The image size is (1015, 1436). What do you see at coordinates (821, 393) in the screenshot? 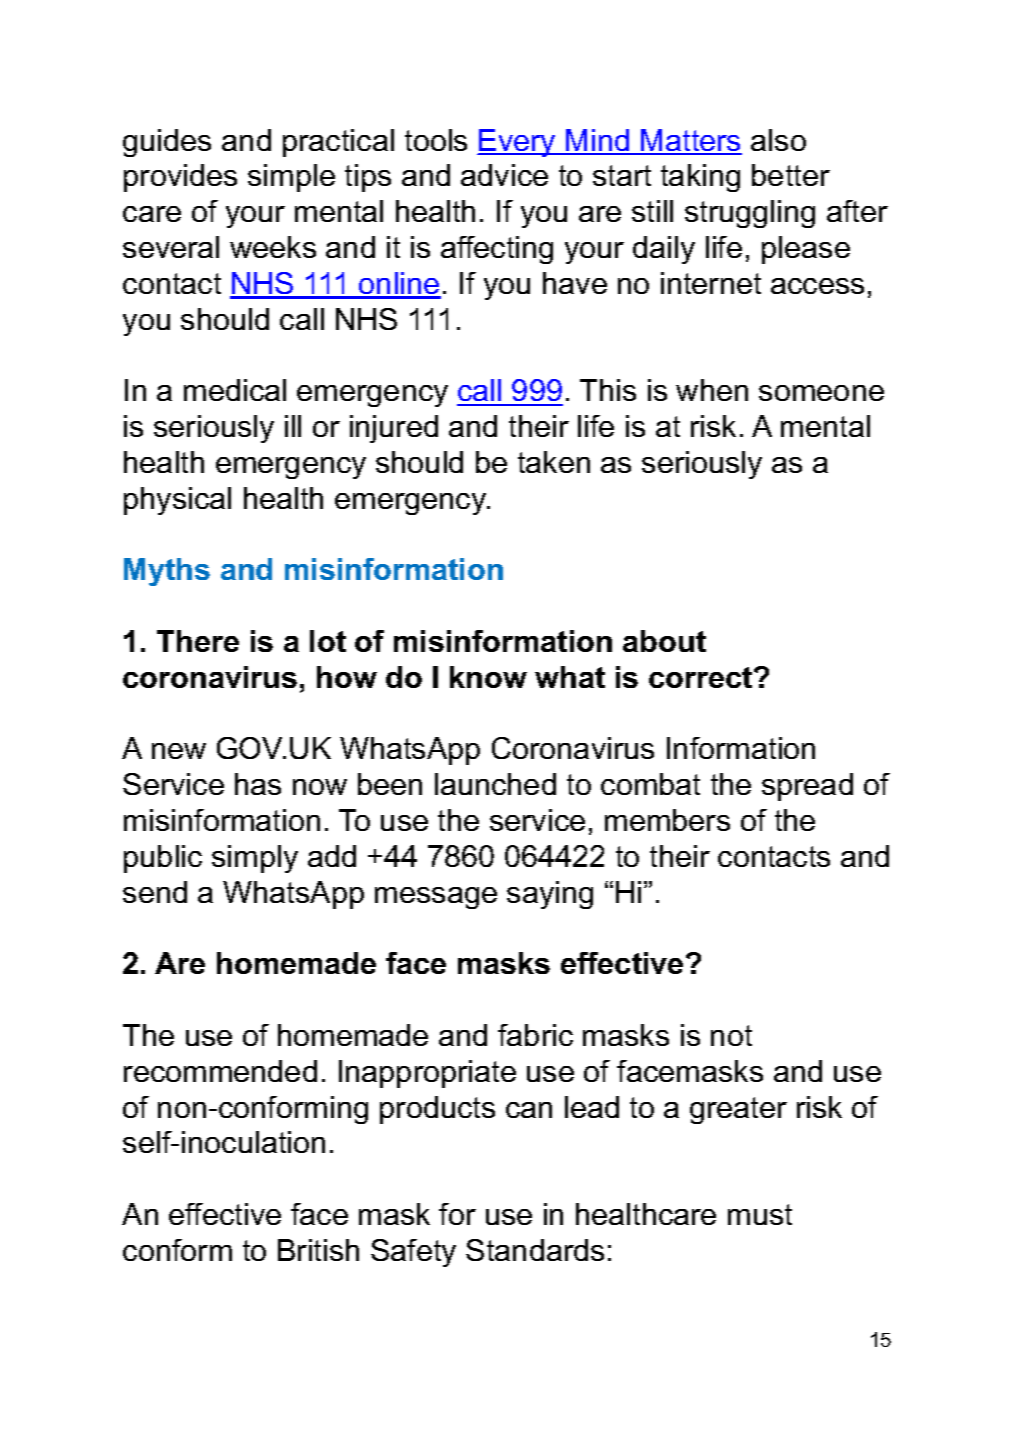
I see `someone` at bounding box center [821, 393].
